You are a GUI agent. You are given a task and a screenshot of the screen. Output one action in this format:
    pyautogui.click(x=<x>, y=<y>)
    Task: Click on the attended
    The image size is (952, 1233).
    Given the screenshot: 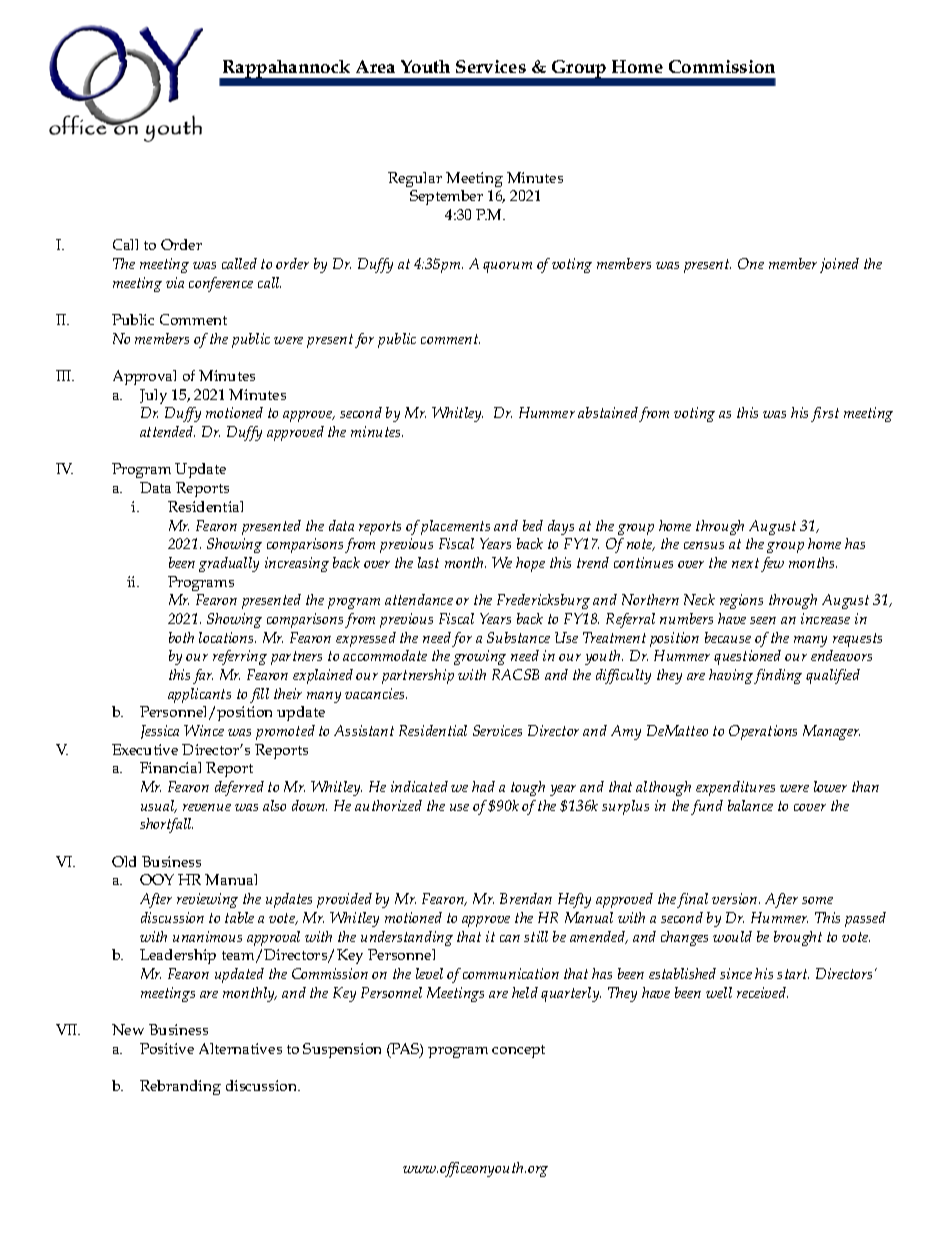 What is the action you would take?
    pyautogui.click(x=167, y=431)
